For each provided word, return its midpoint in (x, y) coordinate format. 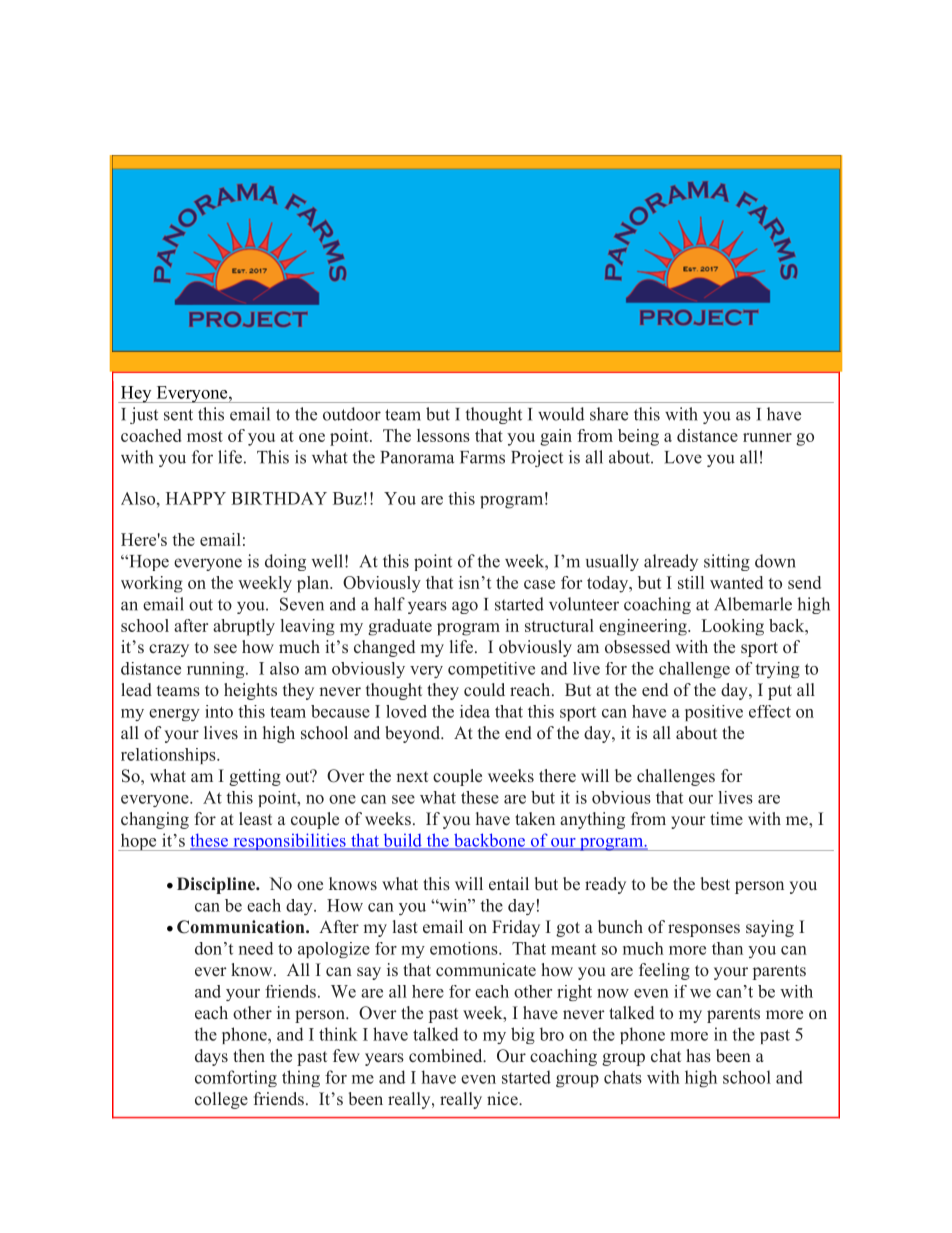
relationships (169, 756)
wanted (736, 582)
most (205, 436)
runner (767, 437)
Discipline (217, 885)
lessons (443, 435)
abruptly (244, 627)
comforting (236, 1078)
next (412, 776)
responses (704, 930)
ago (465, 607)
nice (503, 1099)
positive (714, 713)
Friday (516, 928)
